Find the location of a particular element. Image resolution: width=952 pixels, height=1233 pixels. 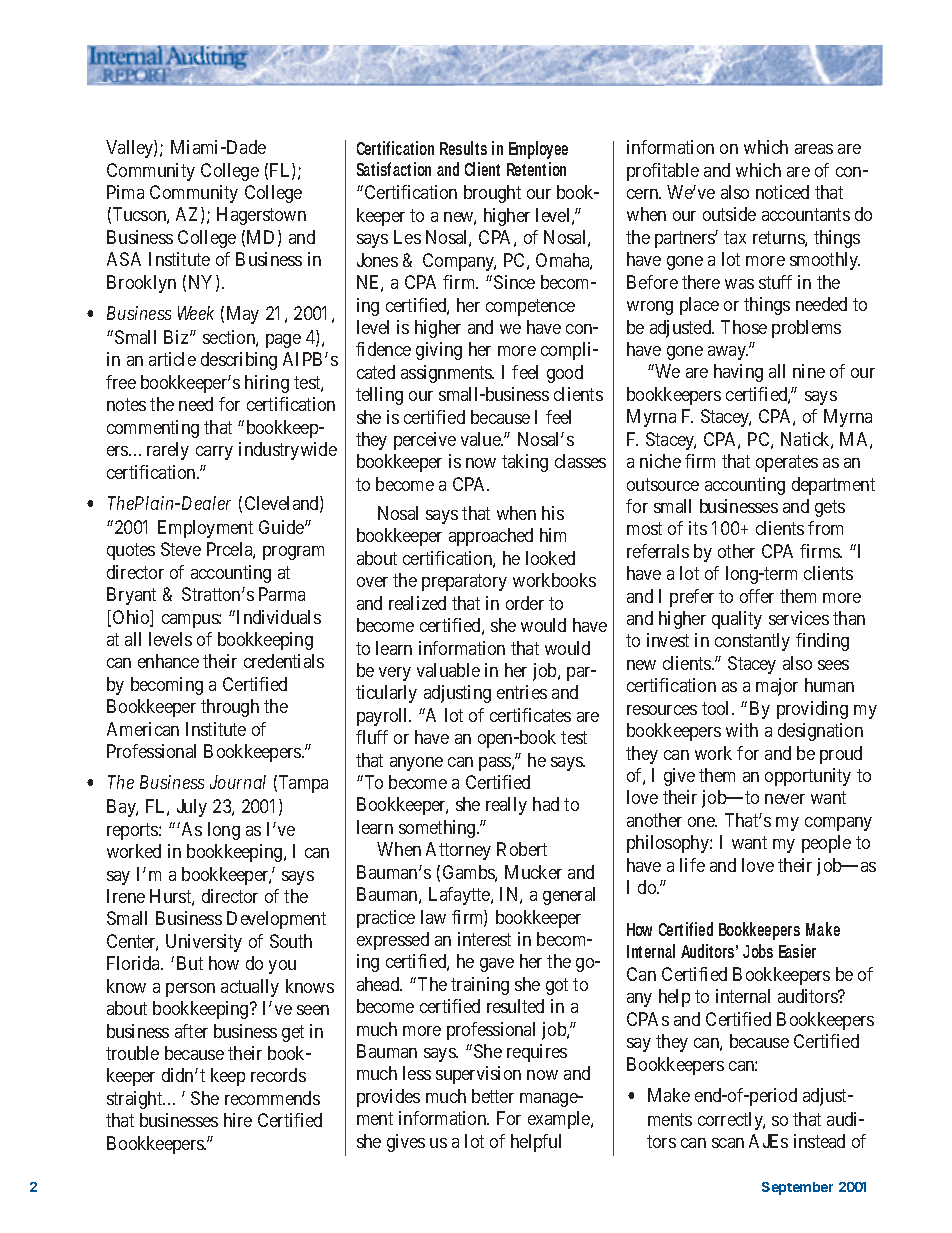

brought is located at coordinates (492, 194).
